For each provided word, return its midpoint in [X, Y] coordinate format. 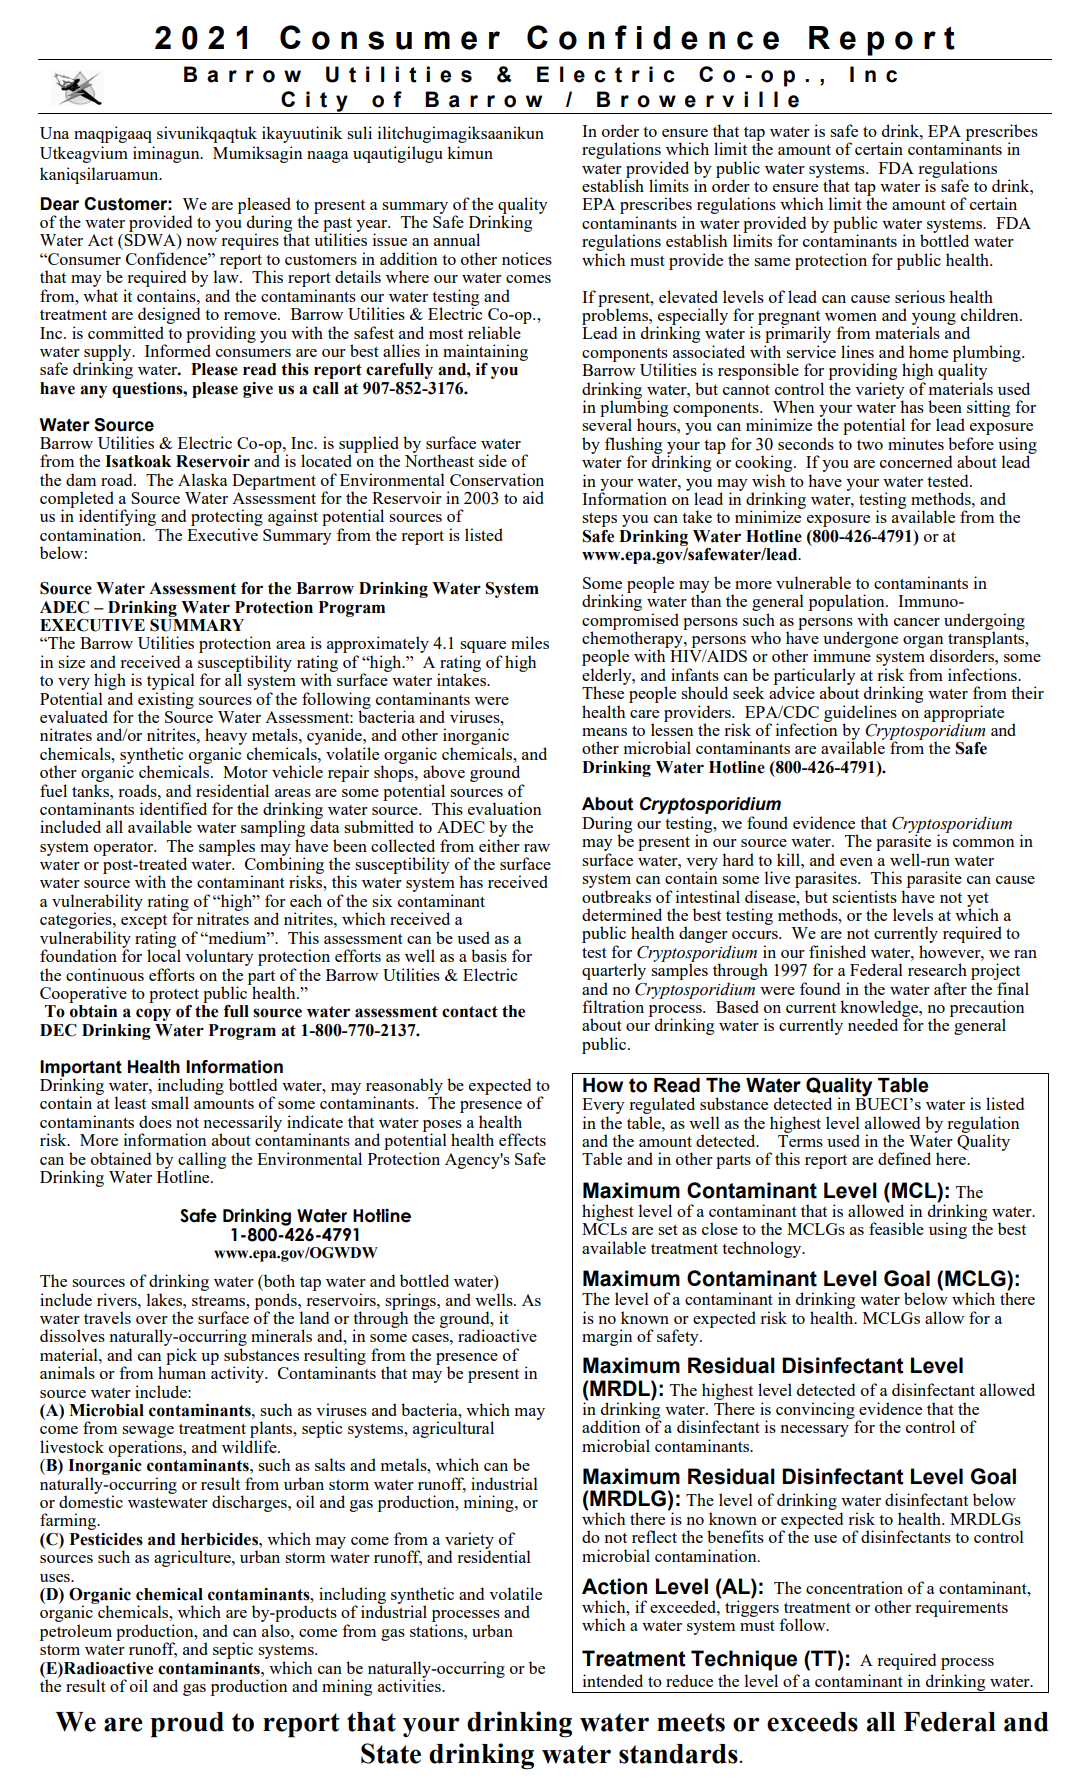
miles [530, 642]
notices [527, 258]
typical [171, 683]
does [155, 1121]
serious [920, 296]
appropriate [964, 714]
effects [522, 1139]
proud [187, 1725]
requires [250, 241]
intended [613, 1680]
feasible [896, 1228]
